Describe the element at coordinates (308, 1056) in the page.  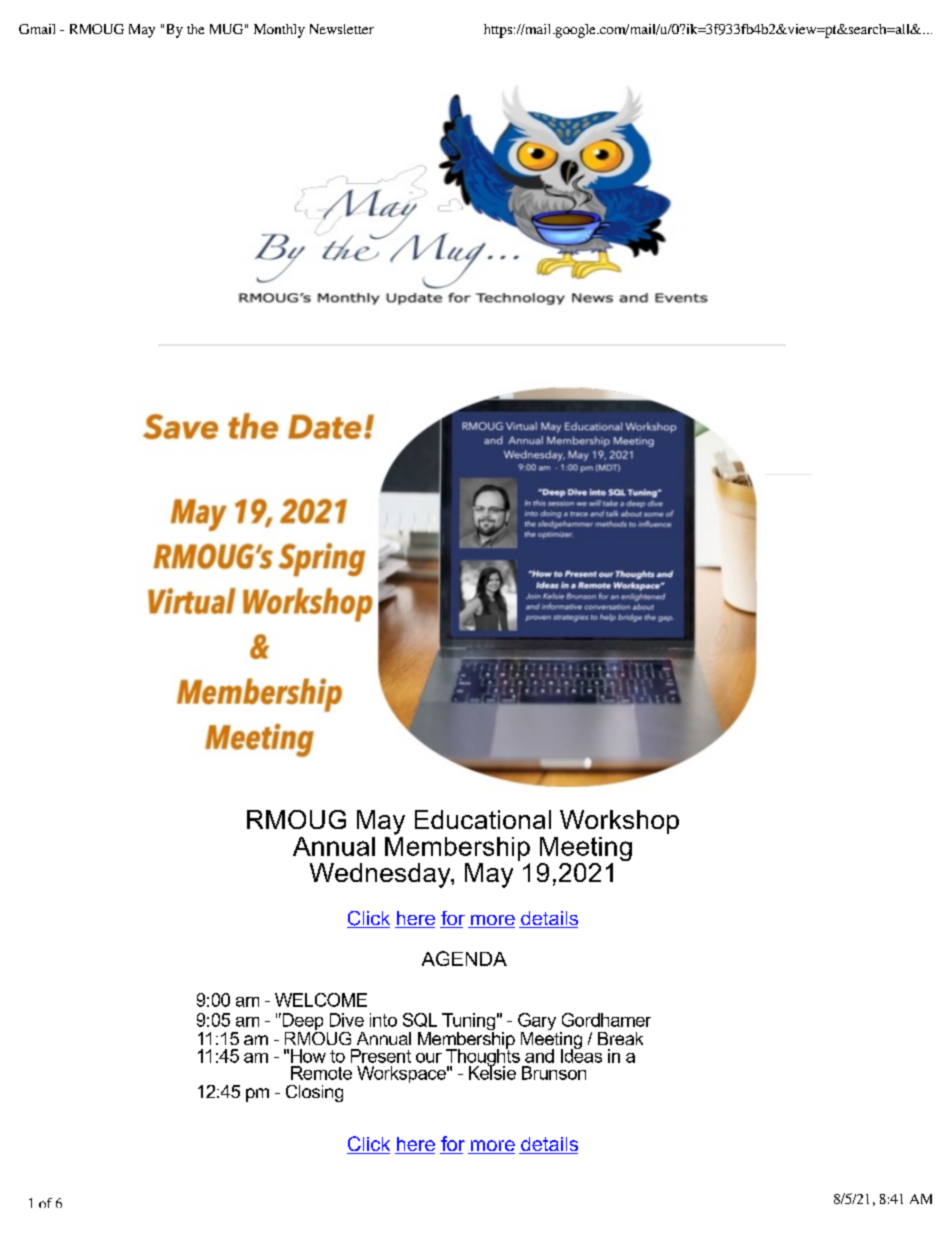
I see `How` at that location.
